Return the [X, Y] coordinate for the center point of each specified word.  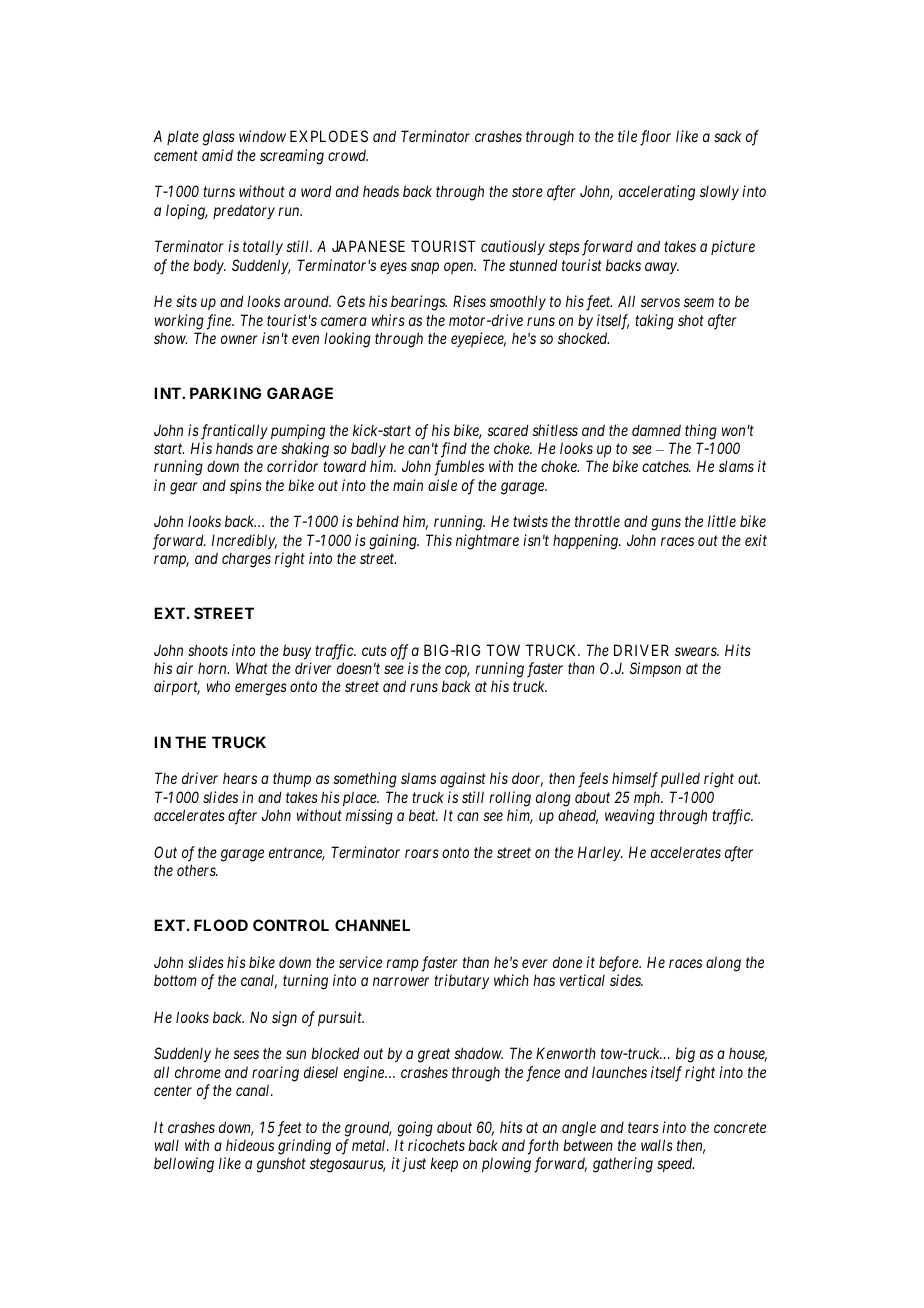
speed [675, 1164]
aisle [442, 485]
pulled [680, 779]
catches [666, 466]
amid [217, 155]
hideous [250, 1145]
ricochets [436, 1145]
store [527, 192]
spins [246, 486]
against [463, 780]
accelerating [657, 193]
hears [240, 778]
